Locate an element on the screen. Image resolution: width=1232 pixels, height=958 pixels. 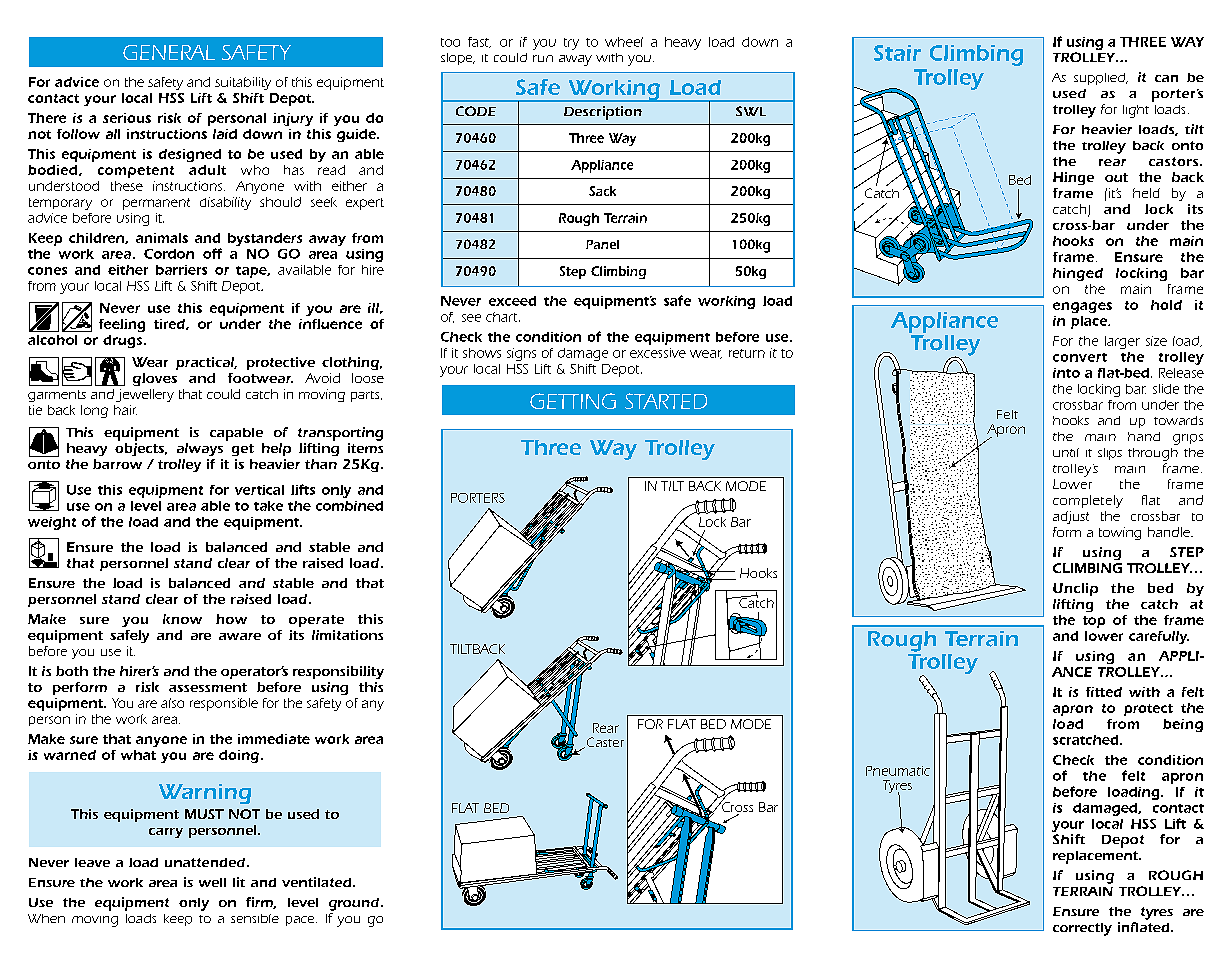
Panel is located at coordinates (602, 244).
